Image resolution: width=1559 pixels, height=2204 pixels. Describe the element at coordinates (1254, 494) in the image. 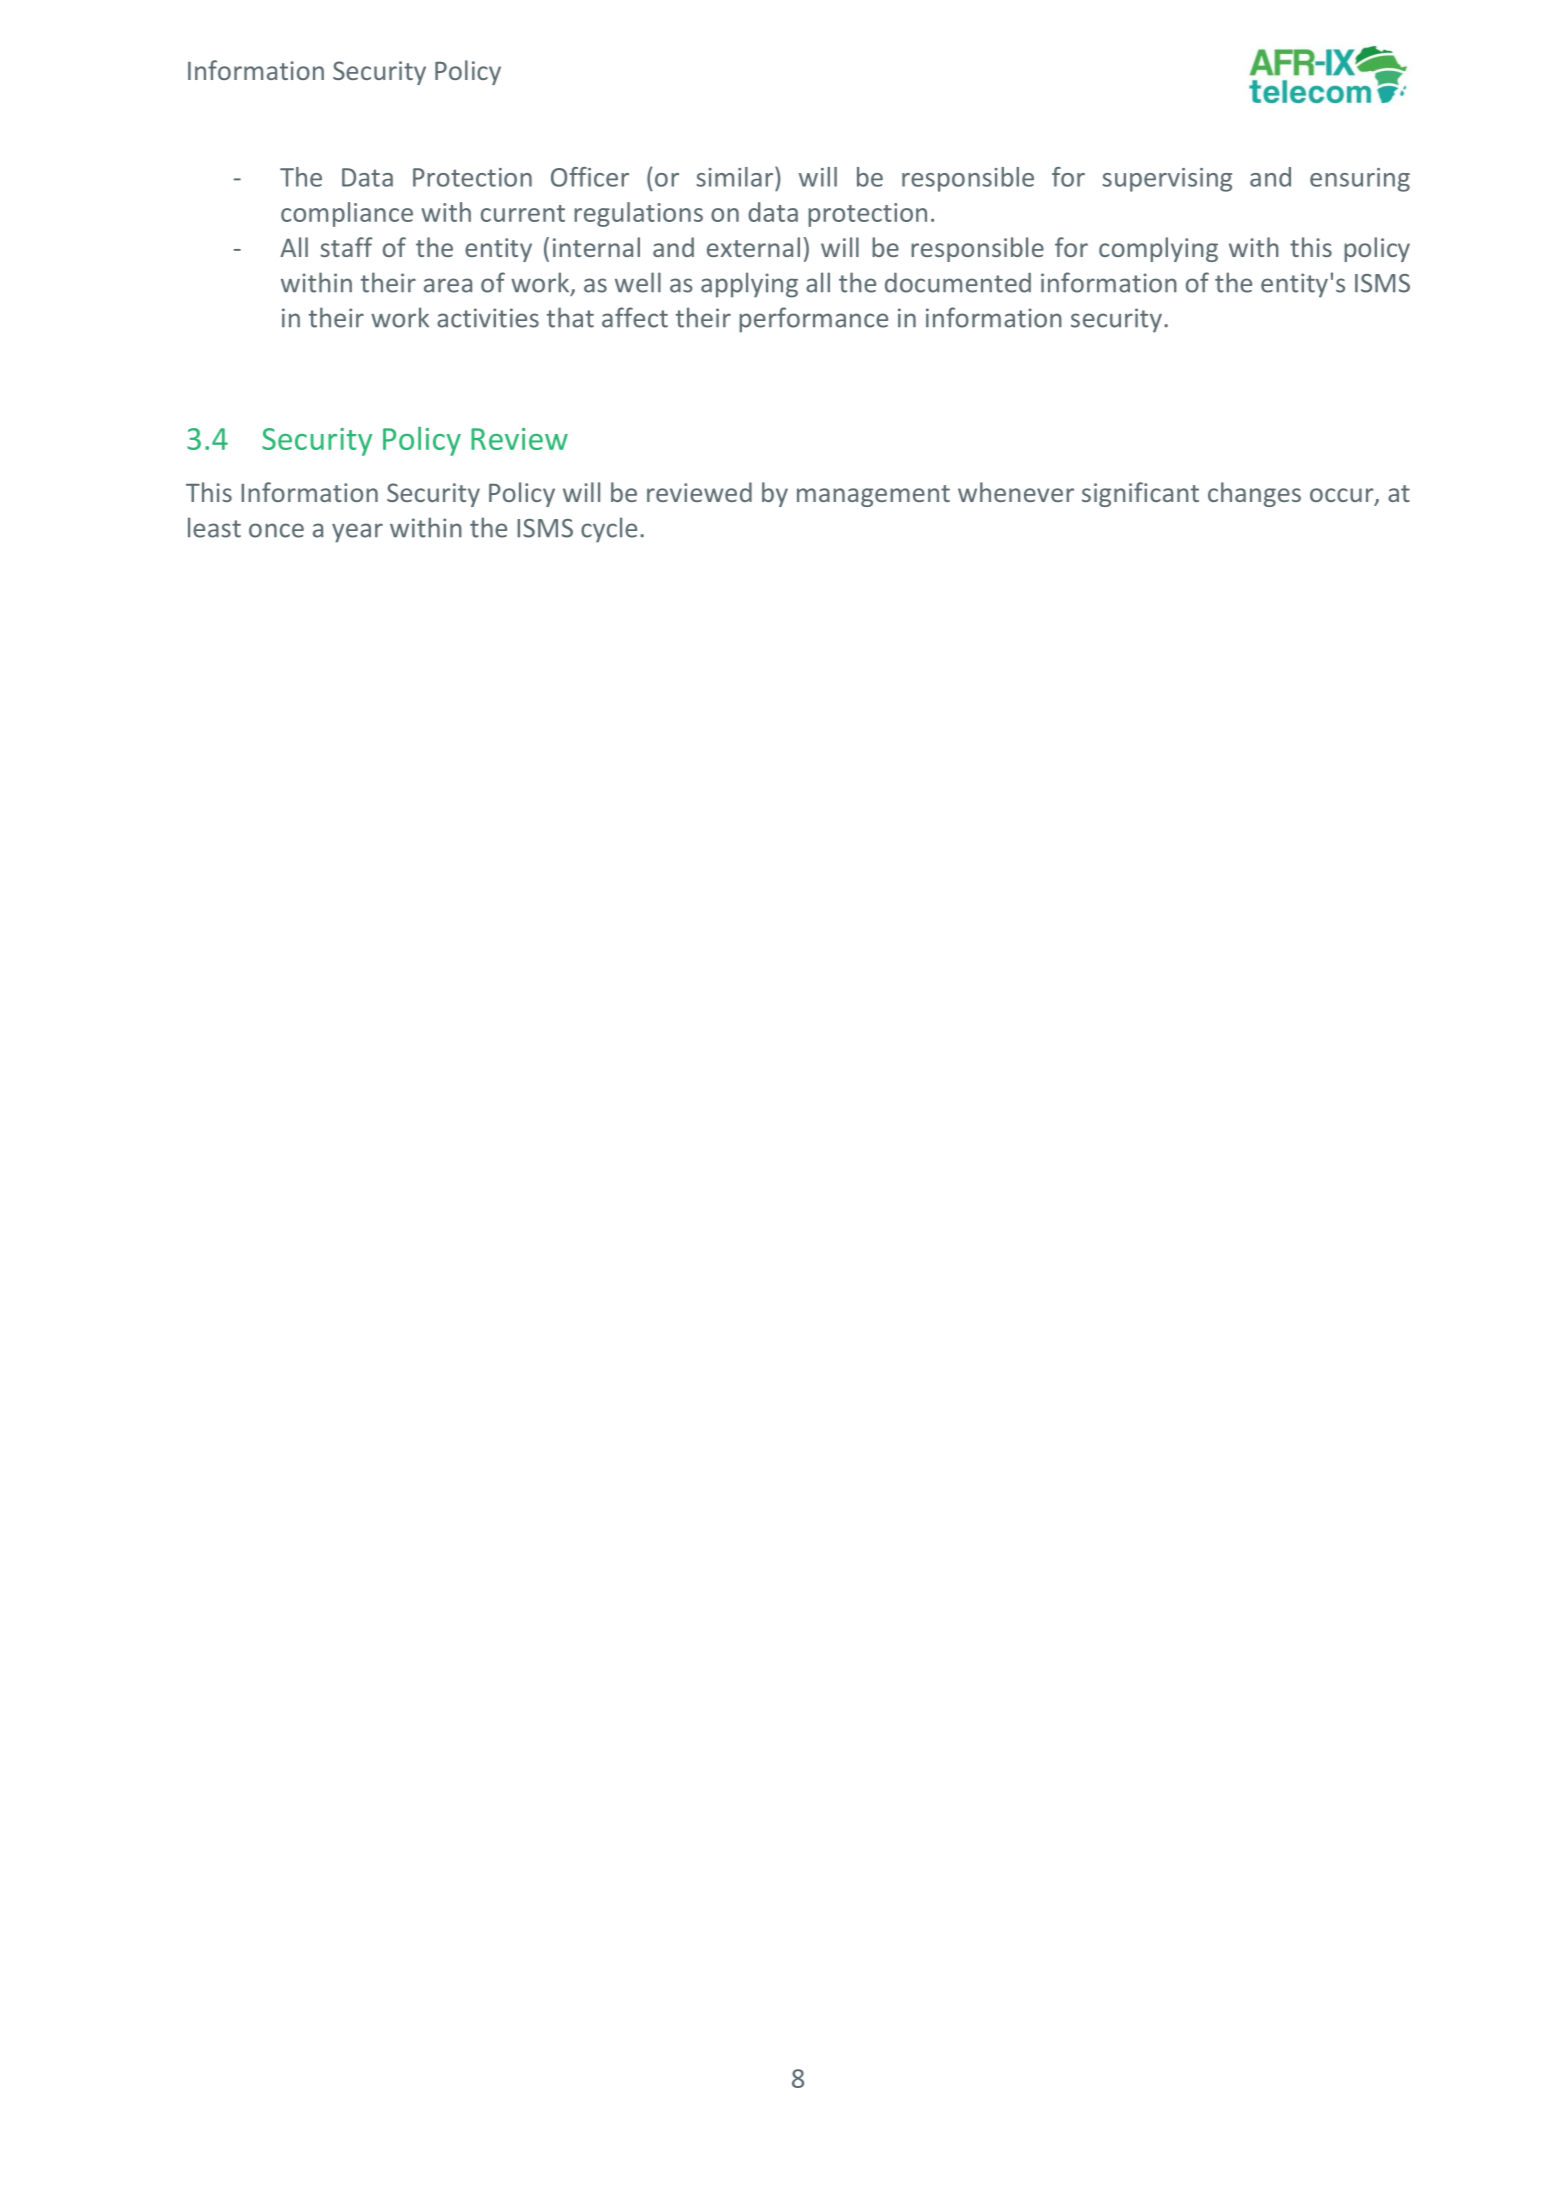

I see `changes` at that location.
